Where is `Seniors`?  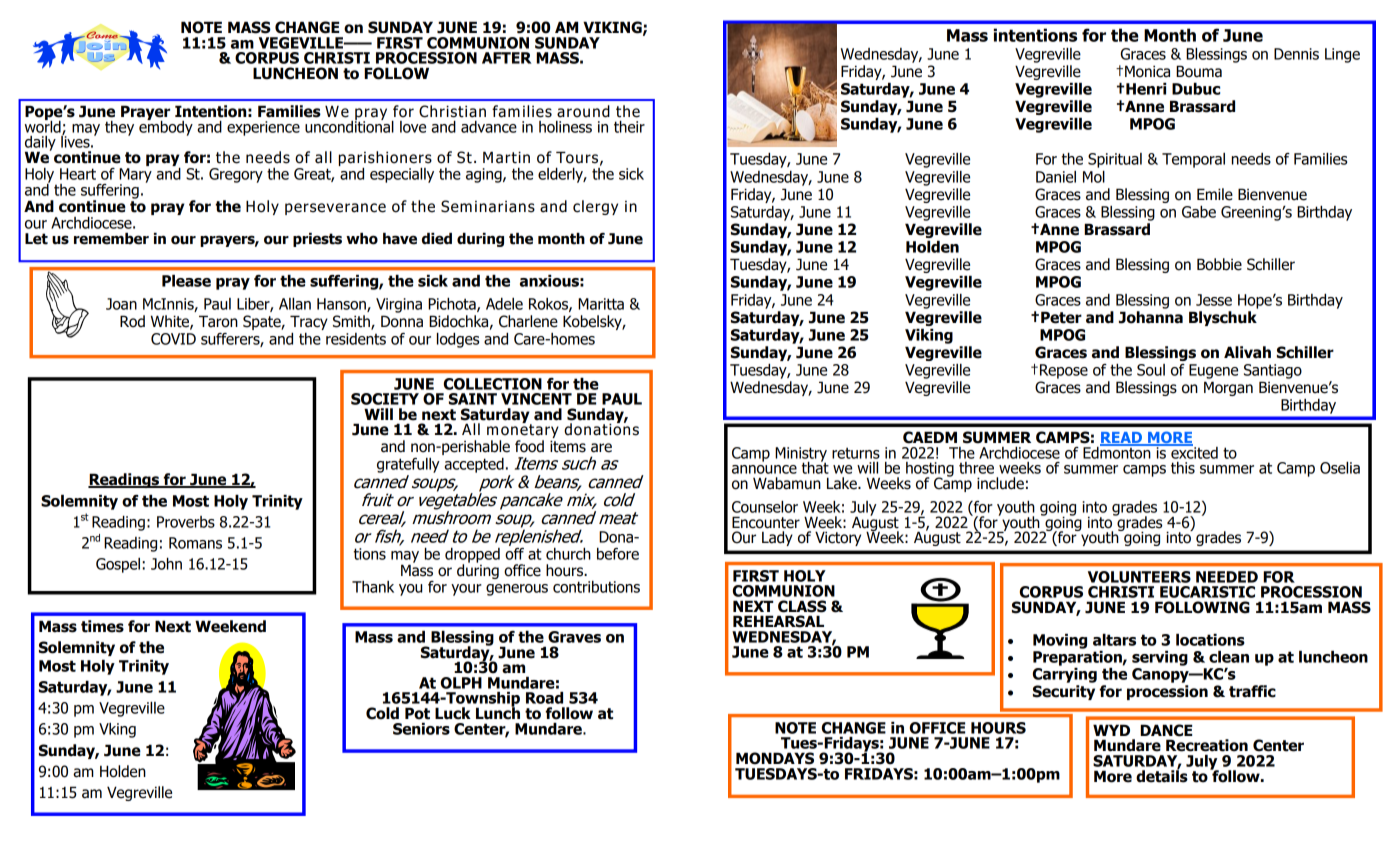 Seniors is located at coordinates (421, 729).
